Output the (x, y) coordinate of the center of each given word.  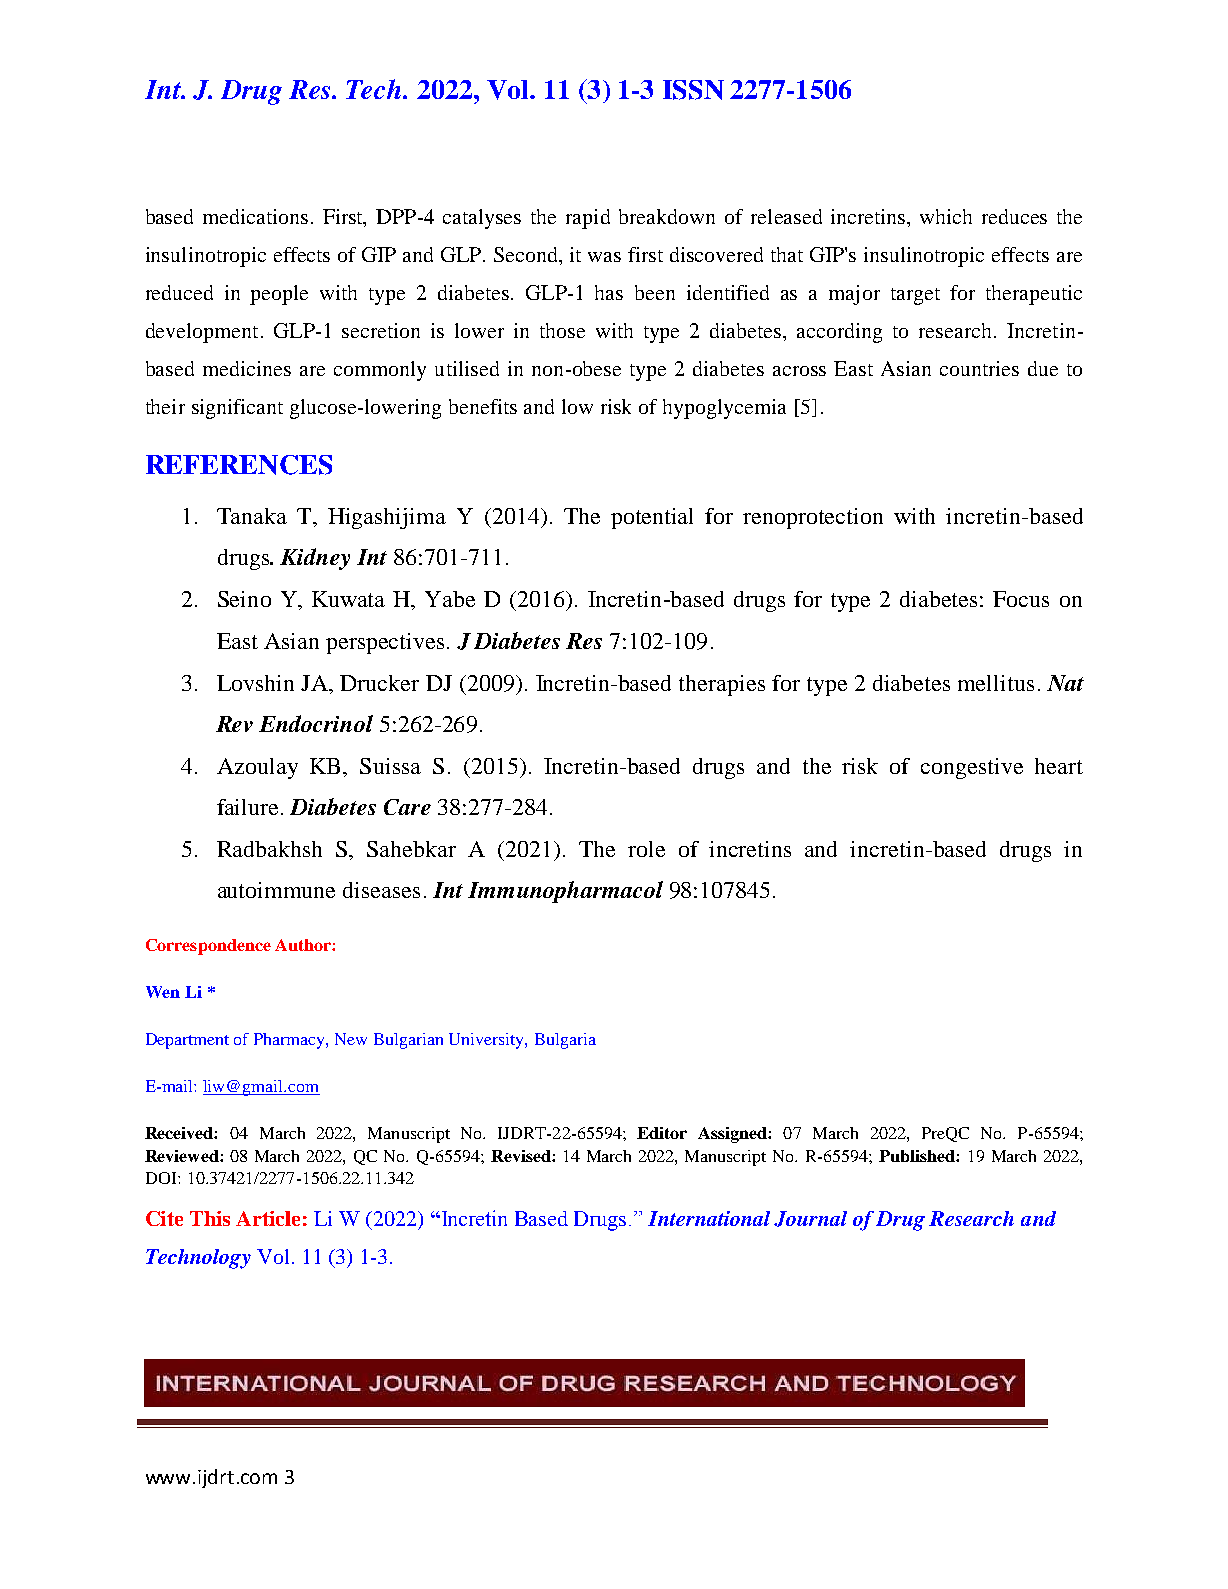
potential (652, 518)
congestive (972, 768)
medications (255, 216)
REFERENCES (239, 465)
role (646, 849)
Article (268, 1218)
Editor (662, 1133)
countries (979, 368)
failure (247, 807)
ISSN (693, 90)
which (946, 216)
